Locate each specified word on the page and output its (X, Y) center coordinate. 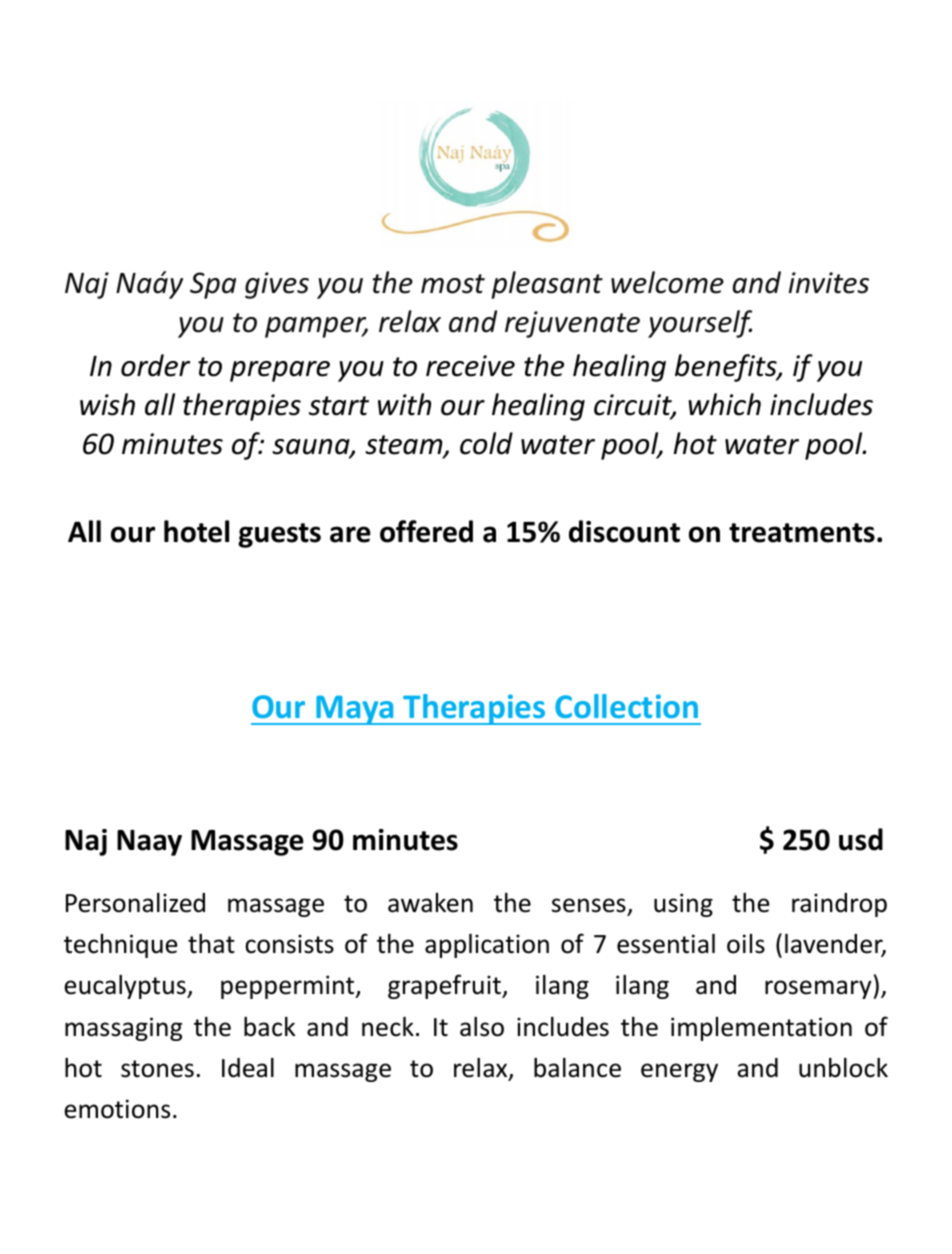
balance (577, 1068)
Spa (213, 285)
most (453, 284)
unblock (843, 1068)
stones (157, 1069)
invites (829, 283)
